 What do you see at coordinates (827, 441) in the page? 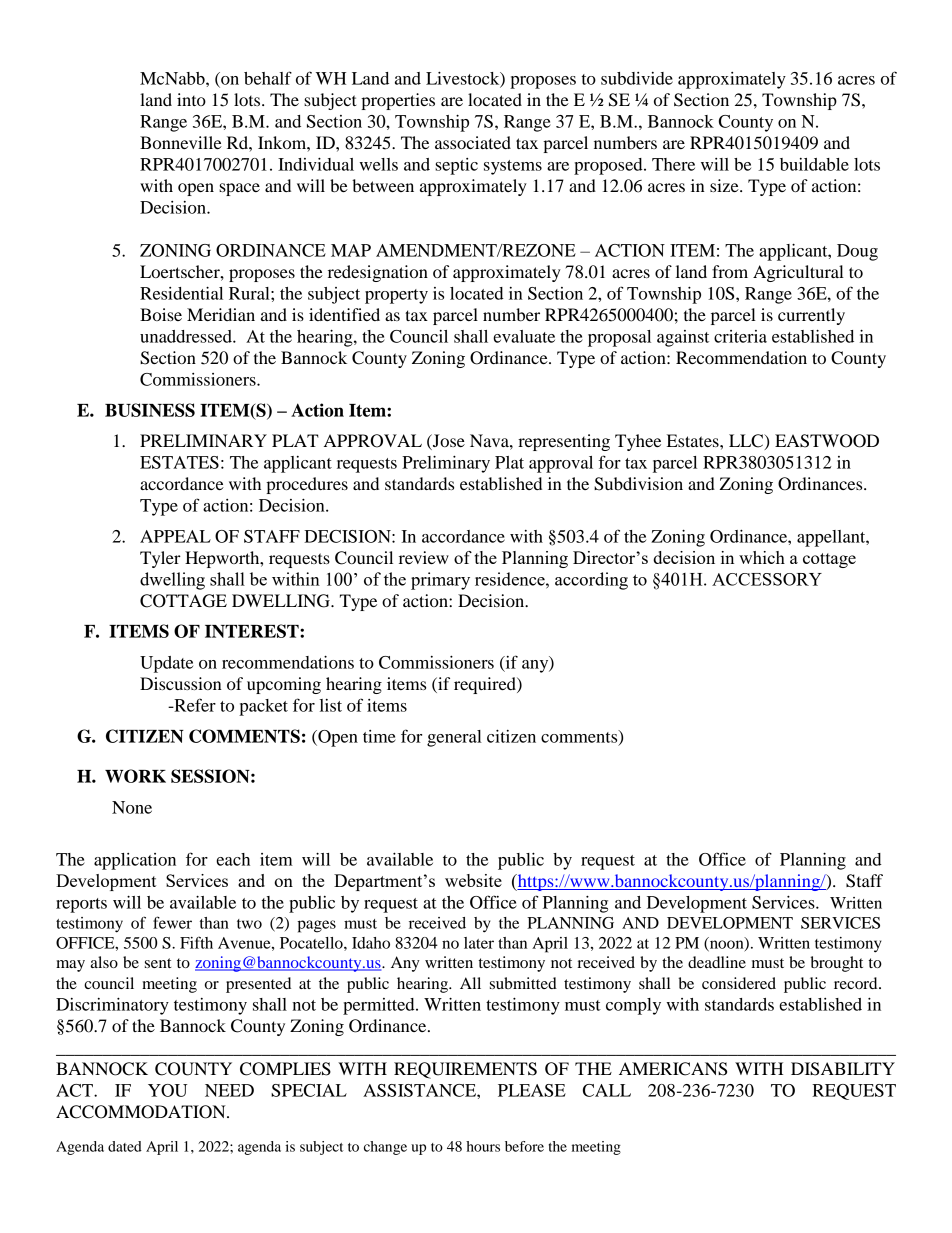
I see `EASTWOOD` at bounding box center [827, 441].
